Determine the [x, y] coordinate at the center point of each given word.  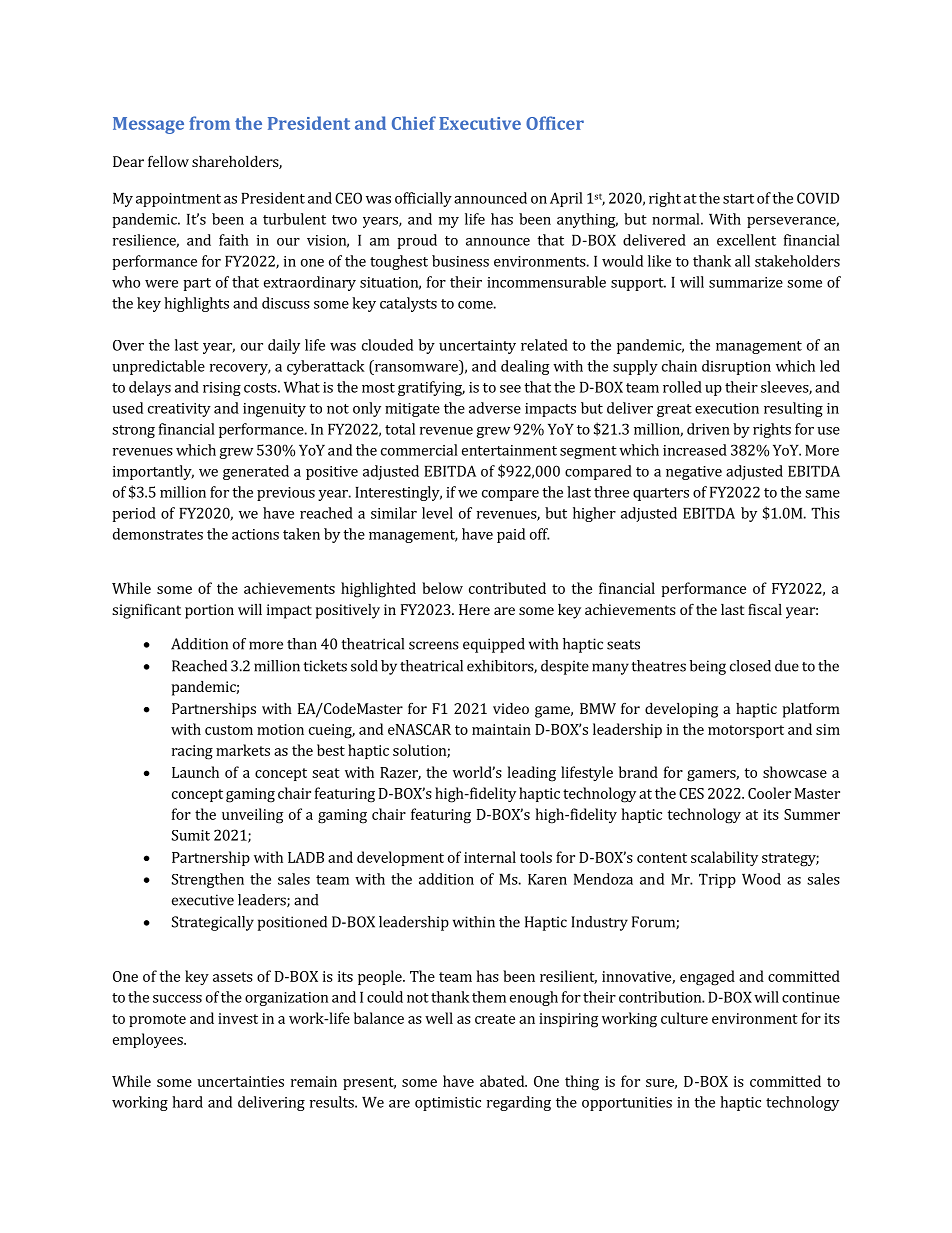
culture [684, 1018]
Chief [414, 123]
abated [503, 1081]
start [738, 199]
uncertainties [241, 1081]
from [209, 123]
